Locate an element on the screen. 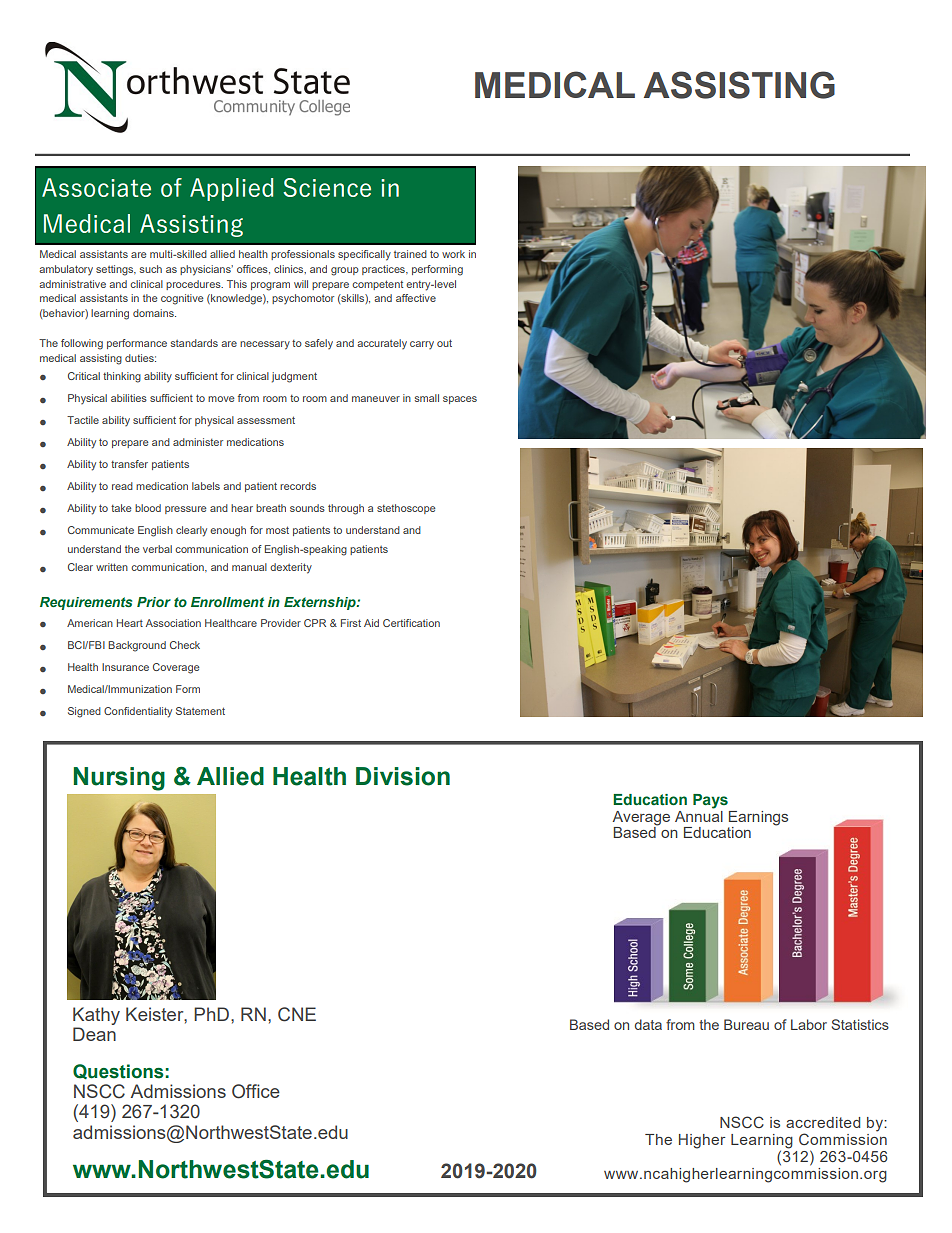 This screenshot has height=1233, width=952. work is located at coordinates (453, 254).
